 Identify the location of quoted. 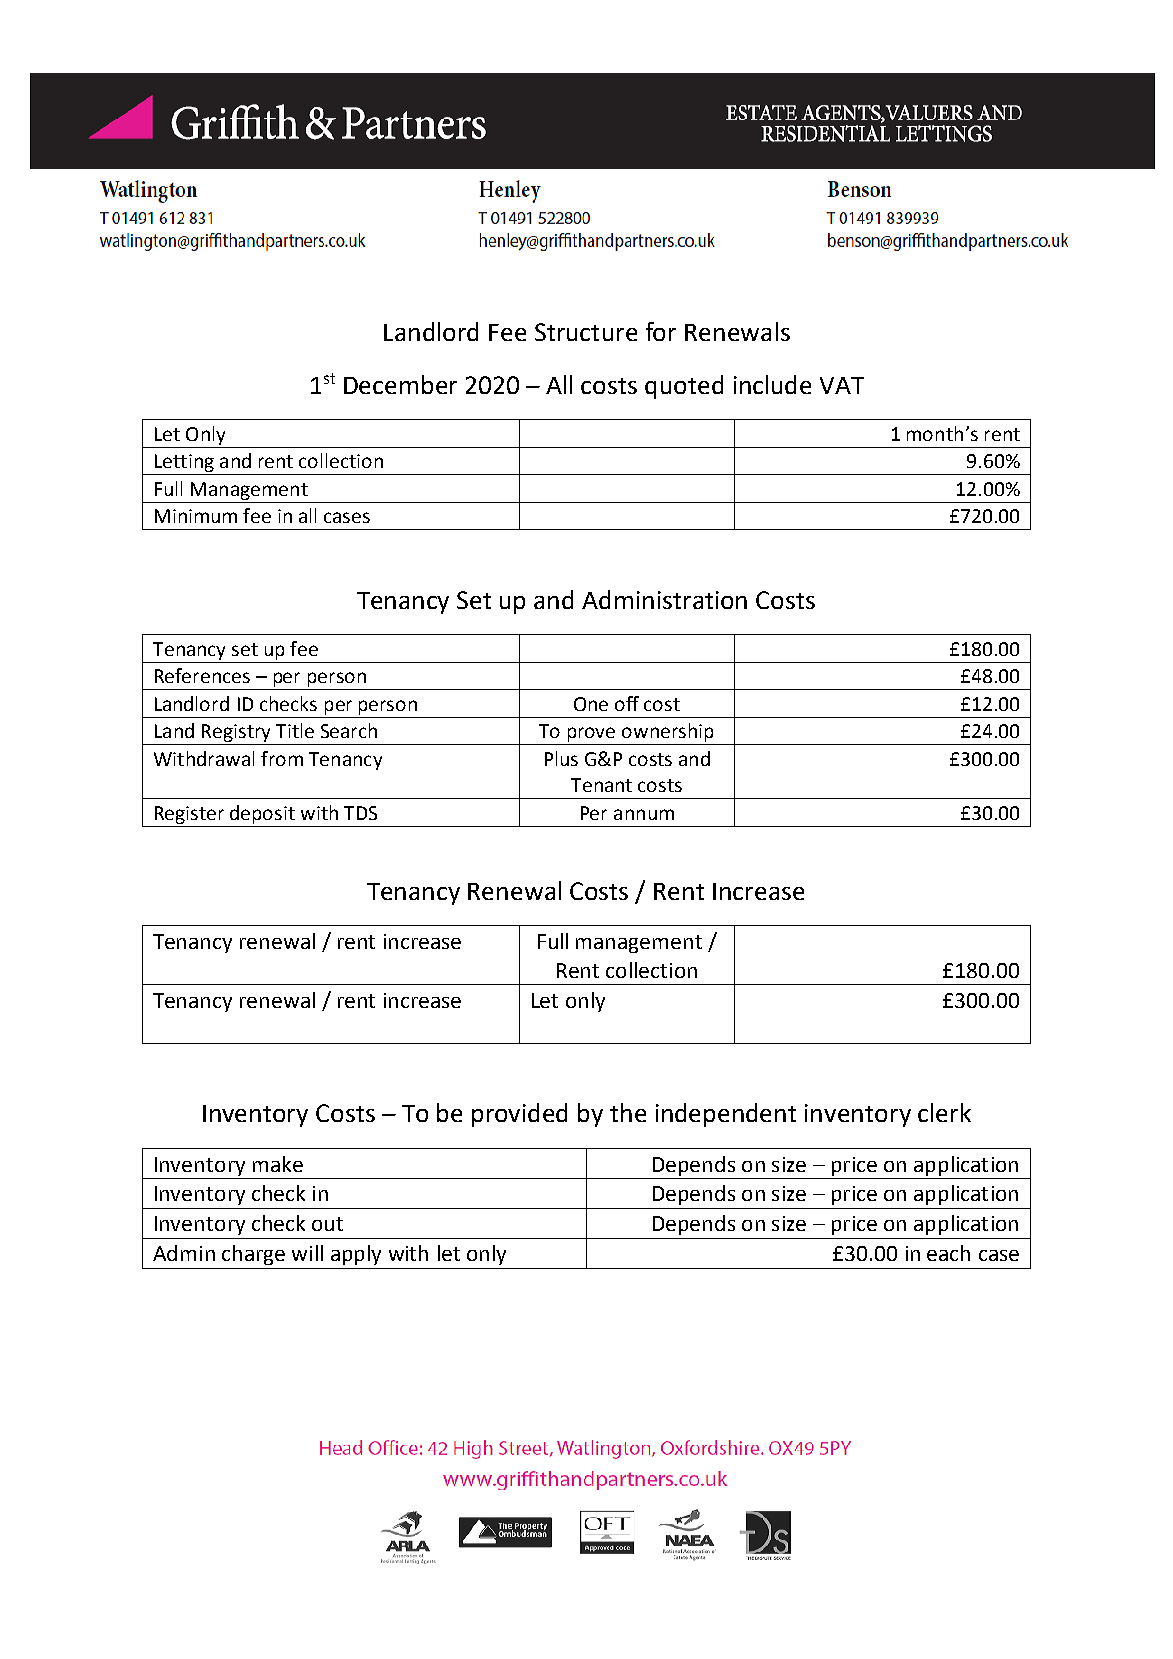
(684, 387).
